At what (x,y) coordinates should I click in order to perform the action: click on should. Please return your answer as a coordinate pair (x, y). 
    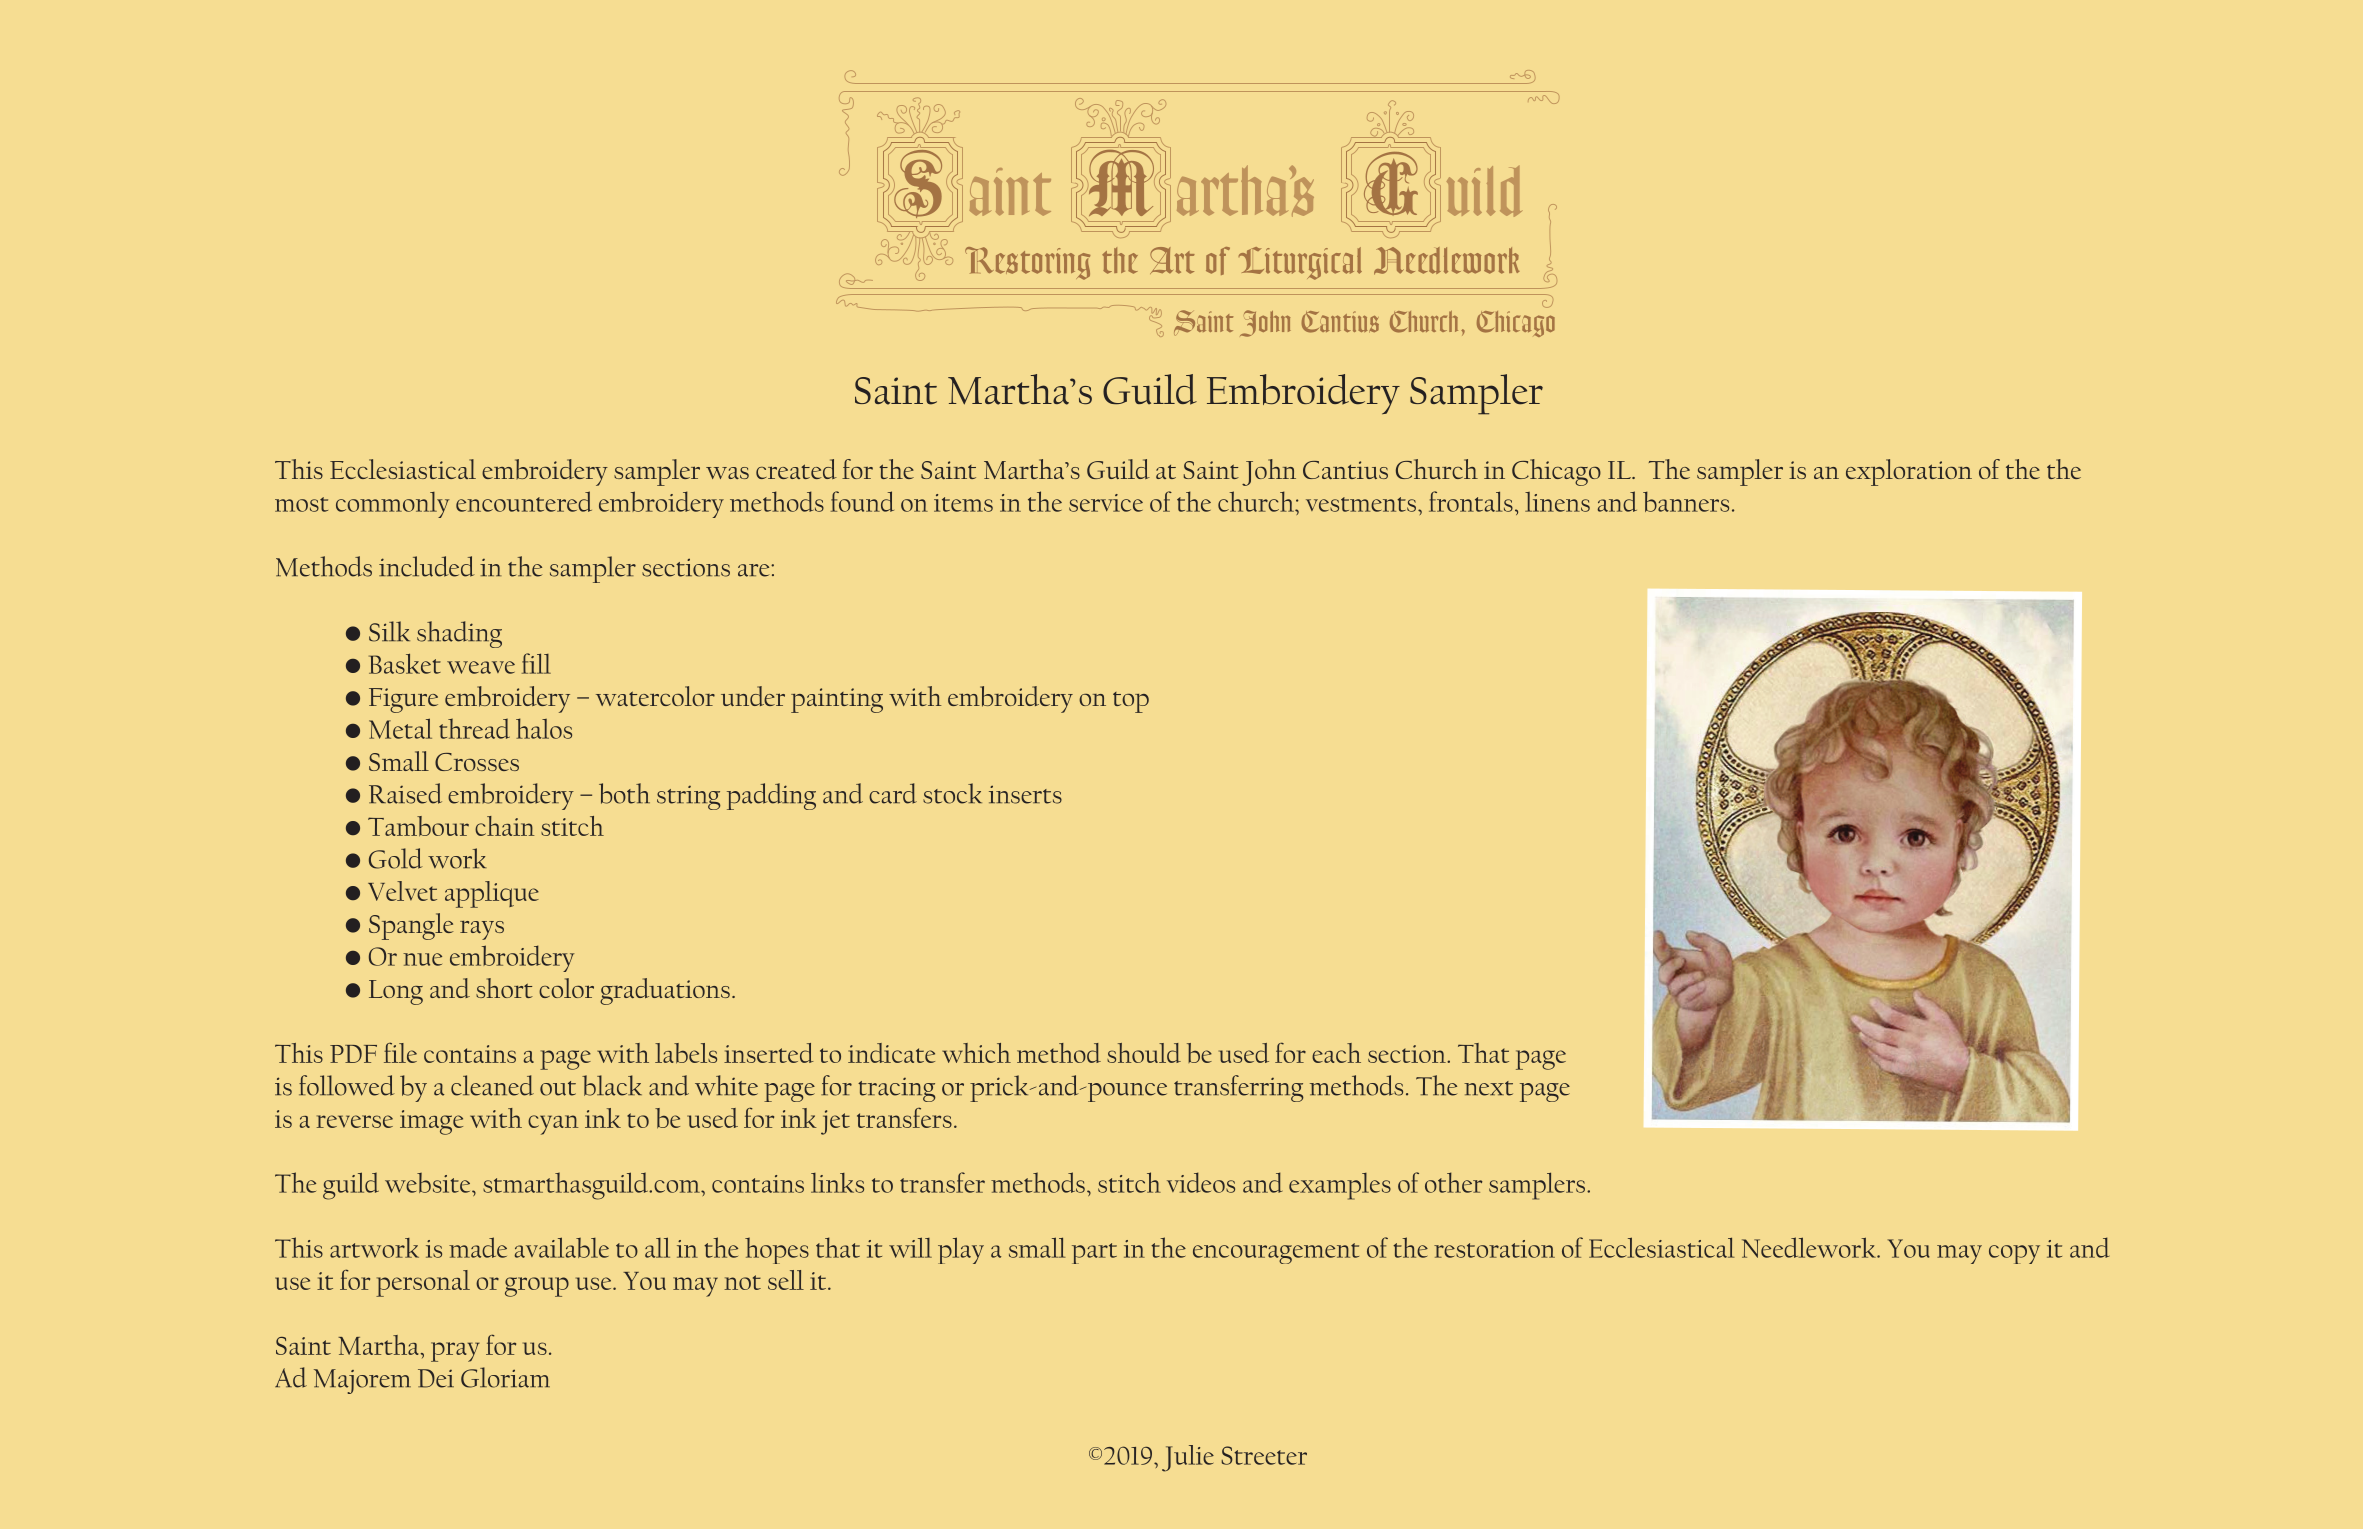
    Looking at the image, I should click on (1144, 1053).
